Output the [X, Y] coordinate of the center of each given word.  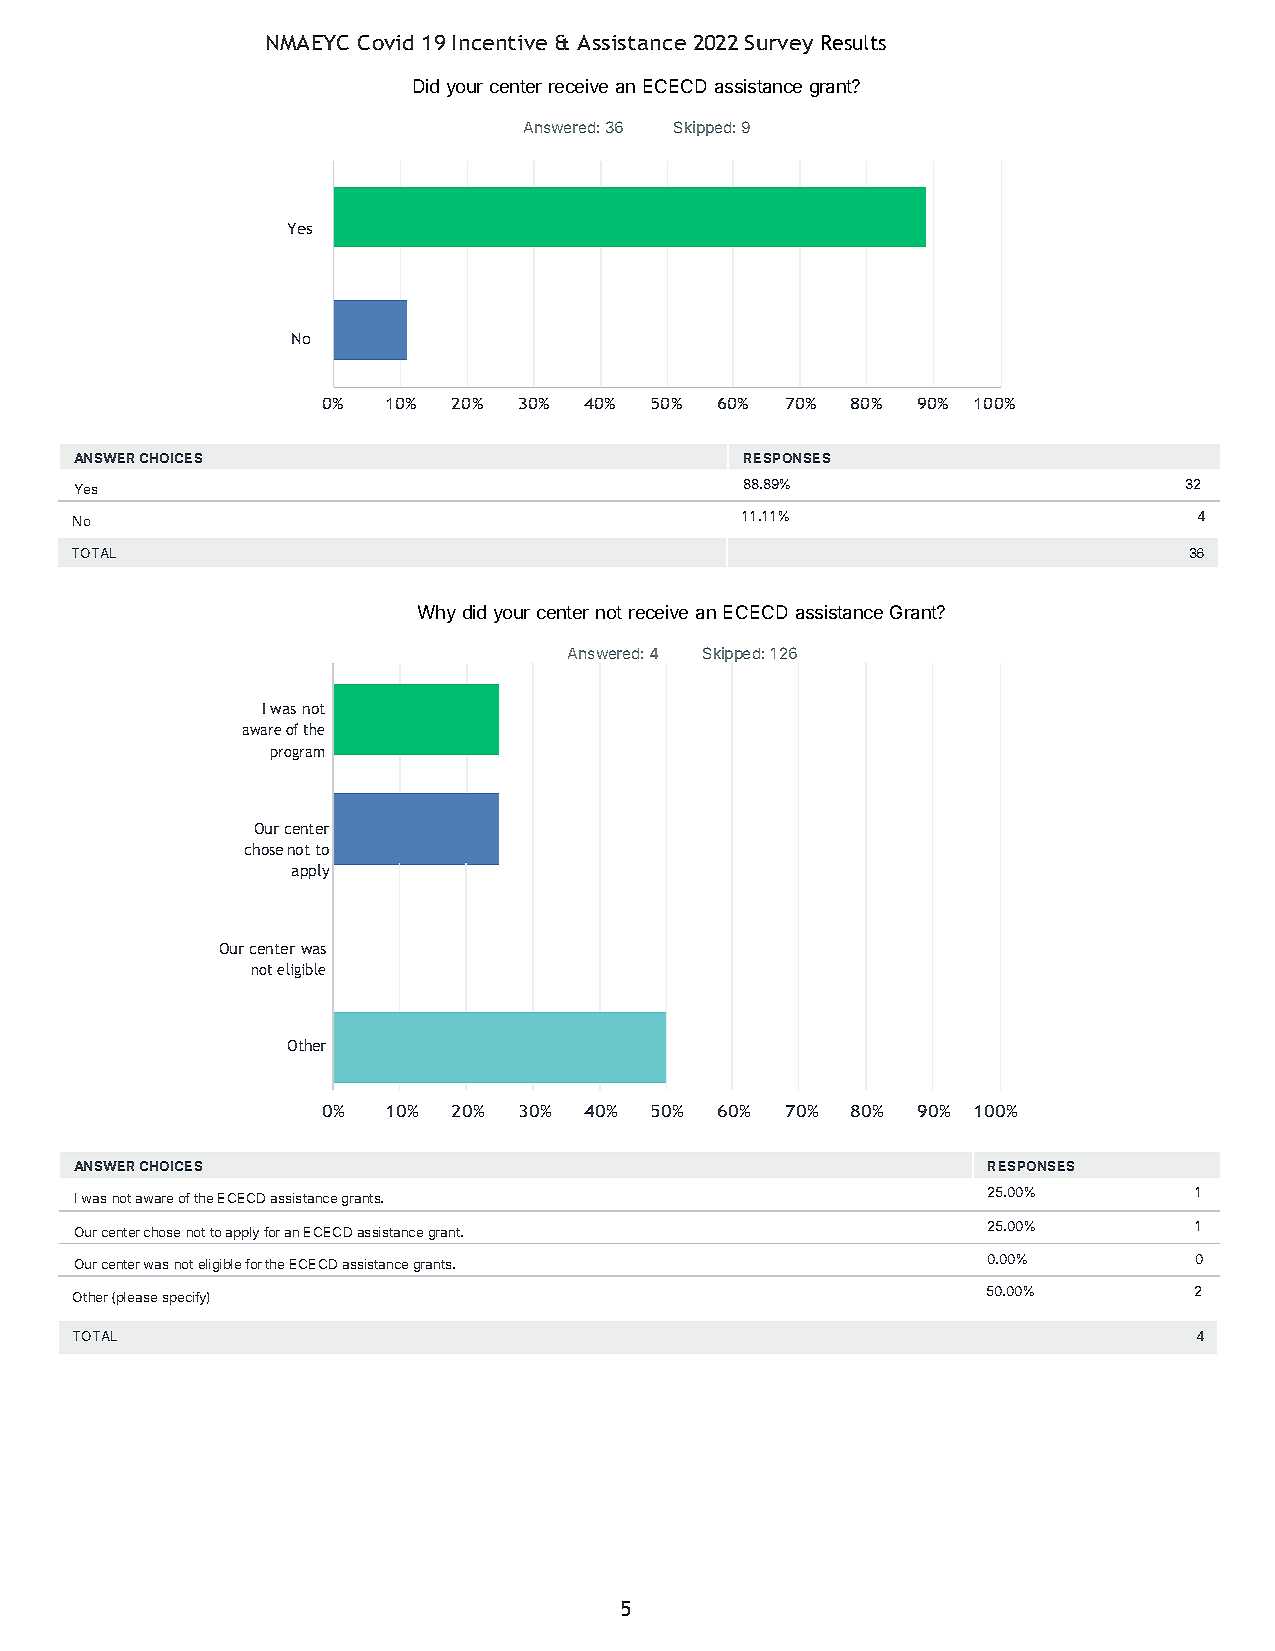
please [137, 1298]
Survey [779, 44]
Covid [385, 42]
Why [437, 614]
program [297, 754]
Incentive [500, 42]
